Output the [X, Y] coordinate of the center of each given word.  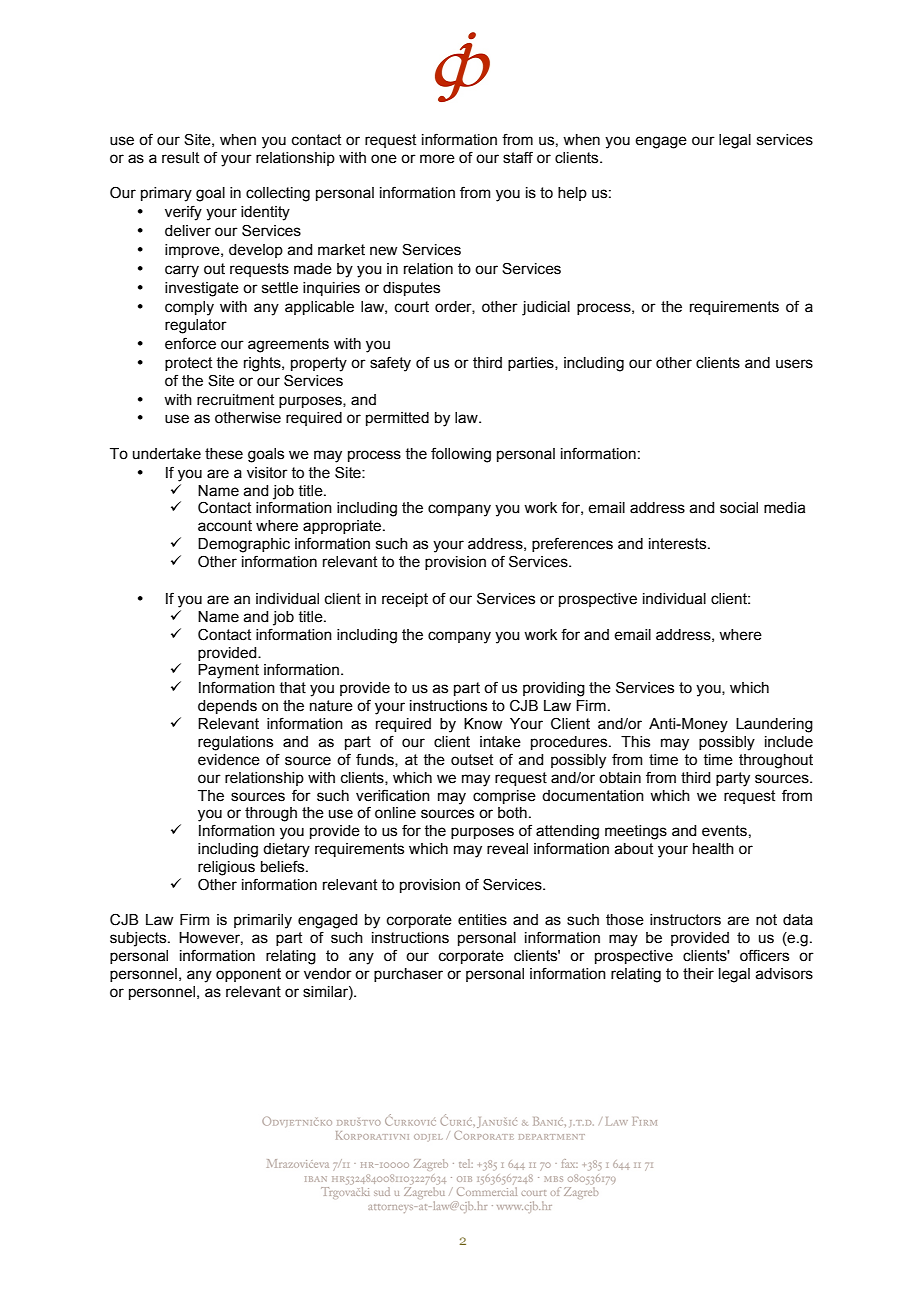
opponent [248, 975]
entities [482, 920]
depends [227, 707]
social [739, 508]
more [437, 159]
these [224, 454]
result [180, 158]
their [698, 974]
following [461, 455]
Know [483, 724]
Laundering [774, 725]
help [572, 194]
